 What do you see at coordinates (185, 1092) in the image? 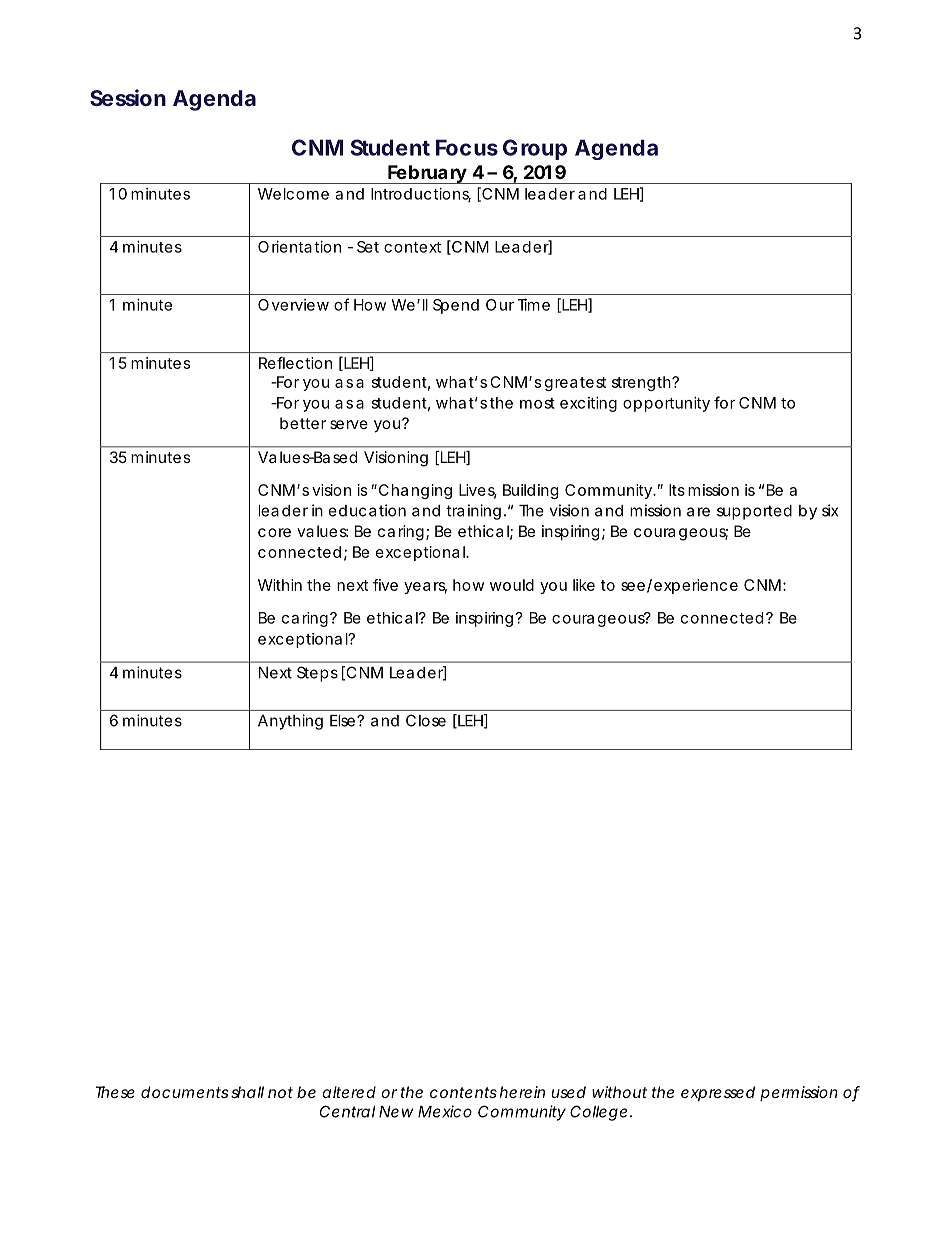
I see `documents` at bounding box center [185, 1092].
